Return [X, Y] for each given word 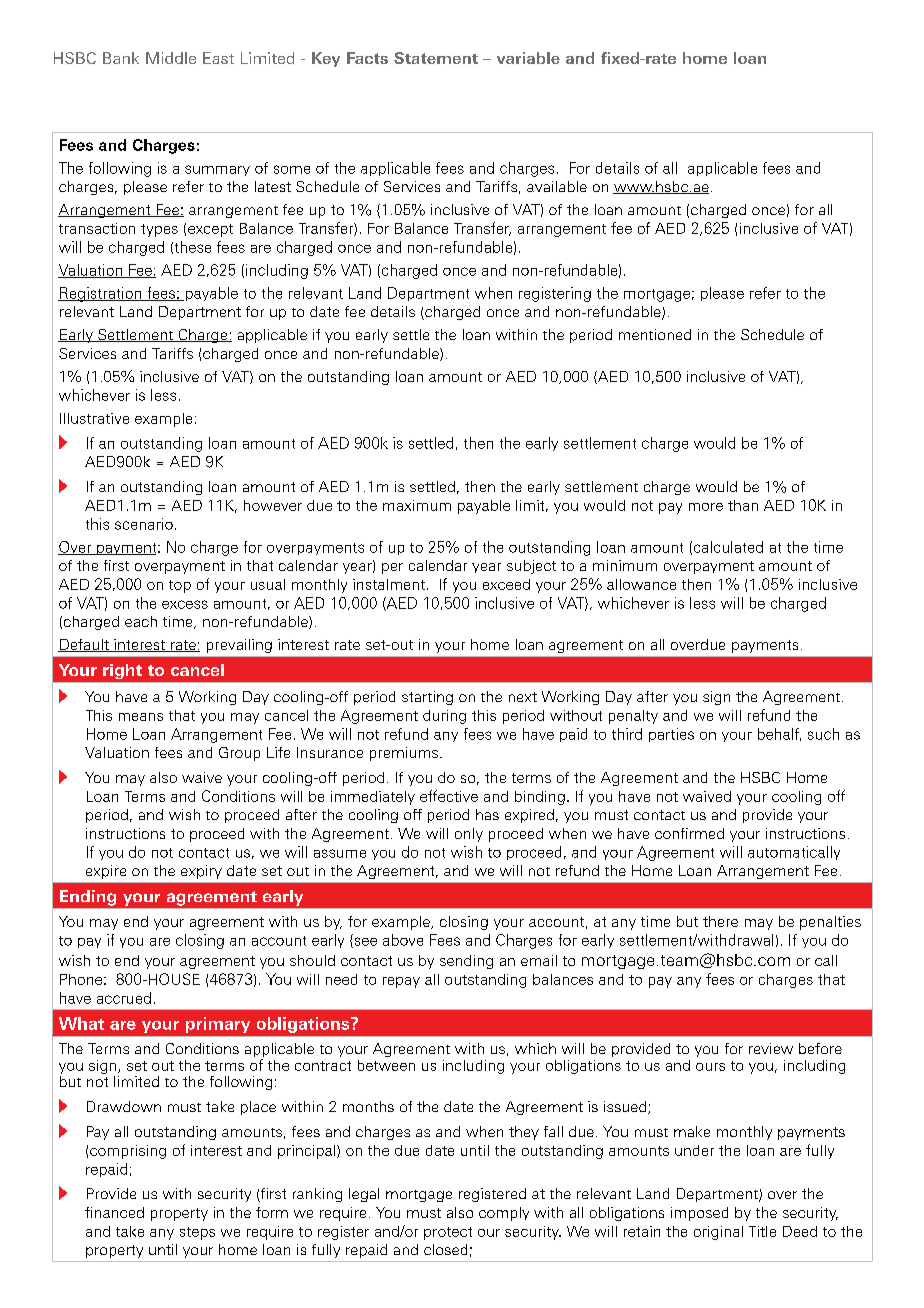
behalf [779, 734]
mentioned [655, 334]
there [720, 921]
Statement [436, 58]
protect [448, 1233]
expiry [201, 872]
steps [197, 1233]
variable [528, 58]
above [403, 940]
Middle [171, 58]
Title [762, 1231]
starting [427, 698]
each [141, 621]
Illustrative [94, 418]
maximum [417, 505]
